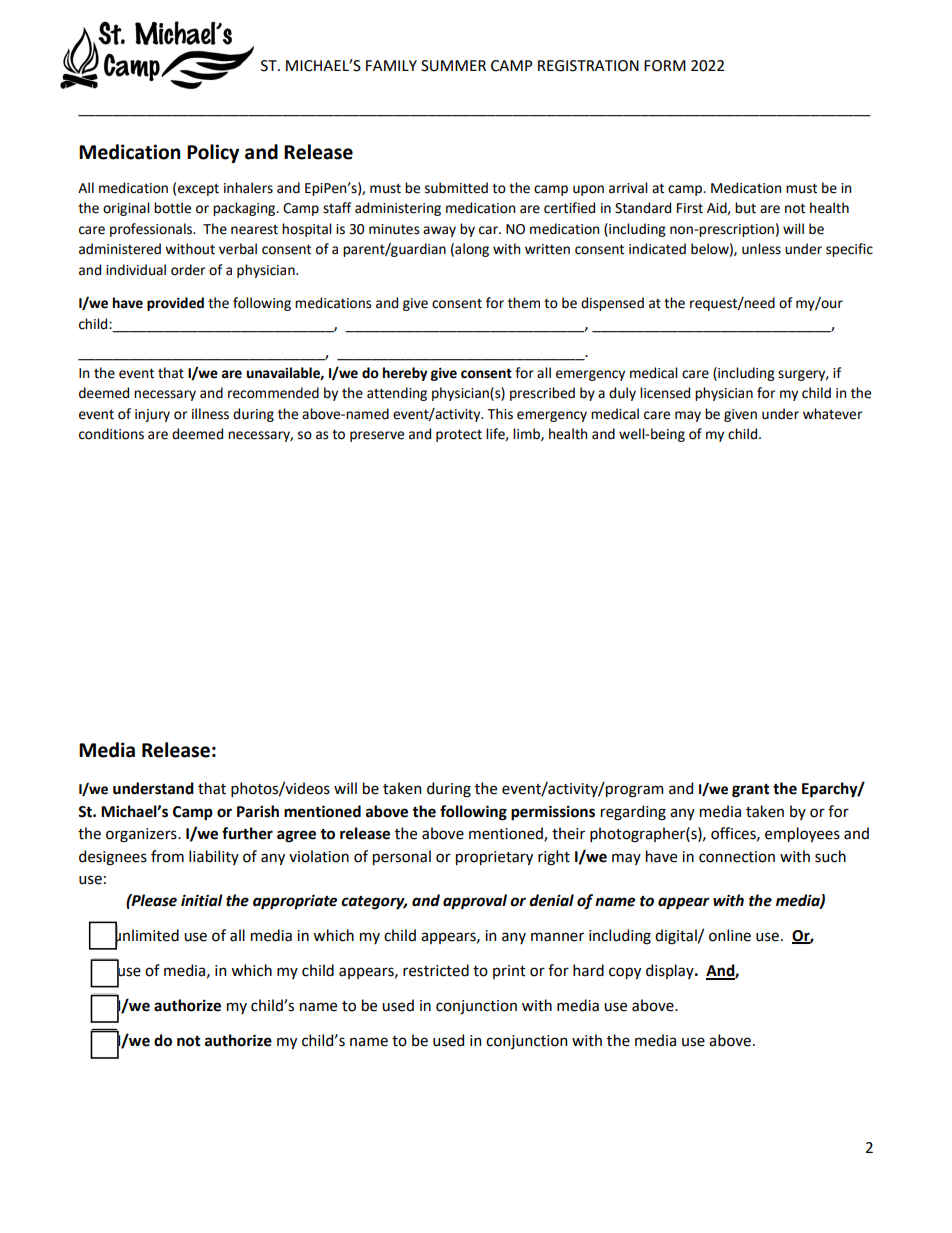 The height and width of the page is (1233, 952). Describe the element at coordinates (832, 414) in the page. I see `whatever` at that location.
